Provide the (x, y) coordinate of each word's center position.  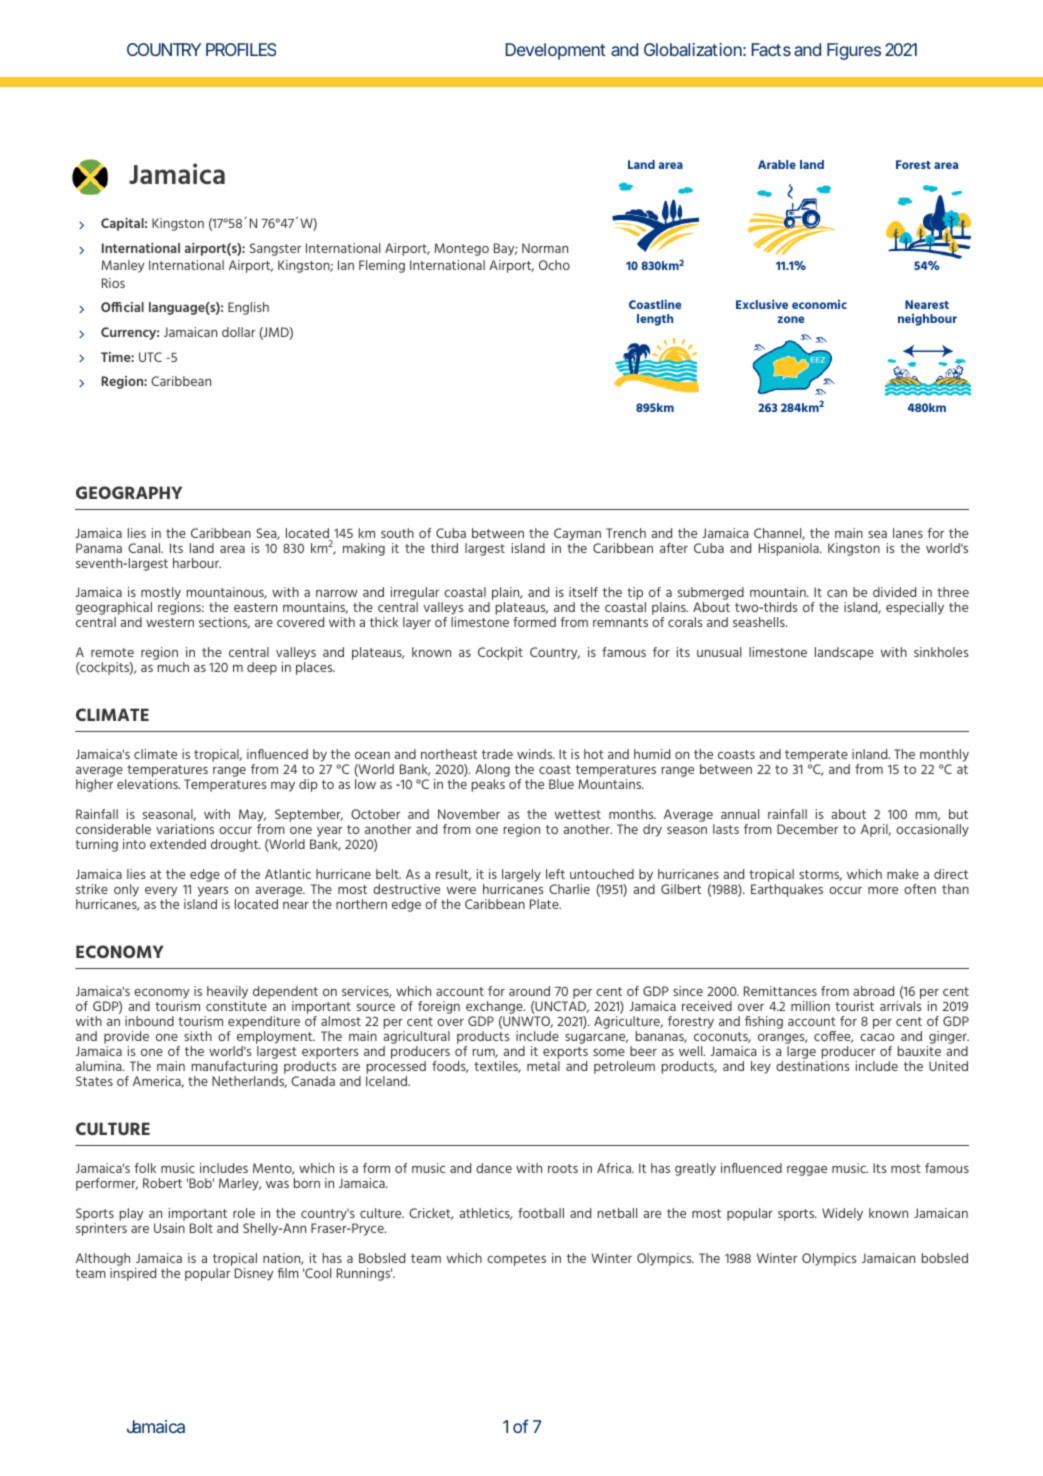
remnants (620, 622)
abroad (873, 991)
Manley (123, 266)
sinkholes (941, 652)
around (529, 991)
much (173, 667)
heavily (227, 994)
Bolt (201, 1228)
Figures (854, 51)
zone (790, 319)
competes (516, 1260)
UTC (150, 357)
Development (556, 51)
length (655, 320)
